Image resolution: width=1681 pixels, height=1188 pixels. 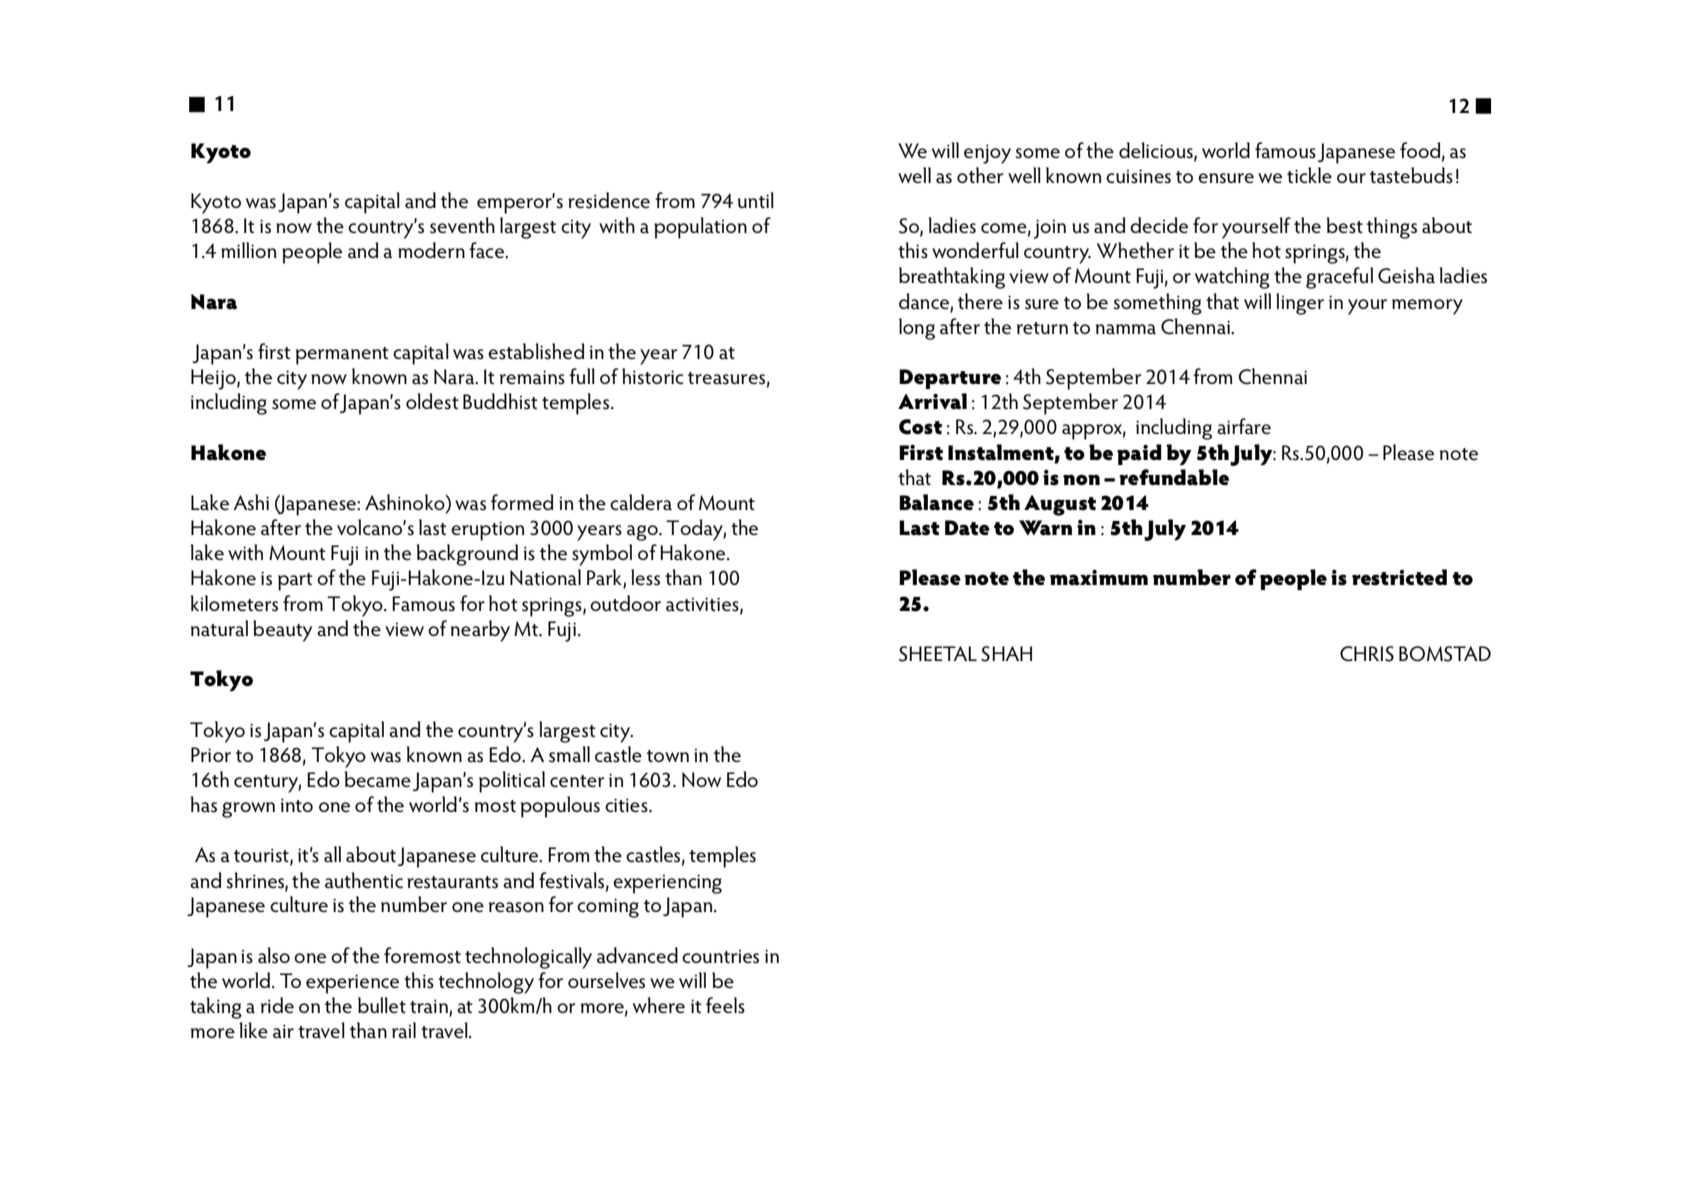 What do you see at coordinates (725, 1005) in the screenshot?
I see `feels` at bounding box center [725, 1005].
